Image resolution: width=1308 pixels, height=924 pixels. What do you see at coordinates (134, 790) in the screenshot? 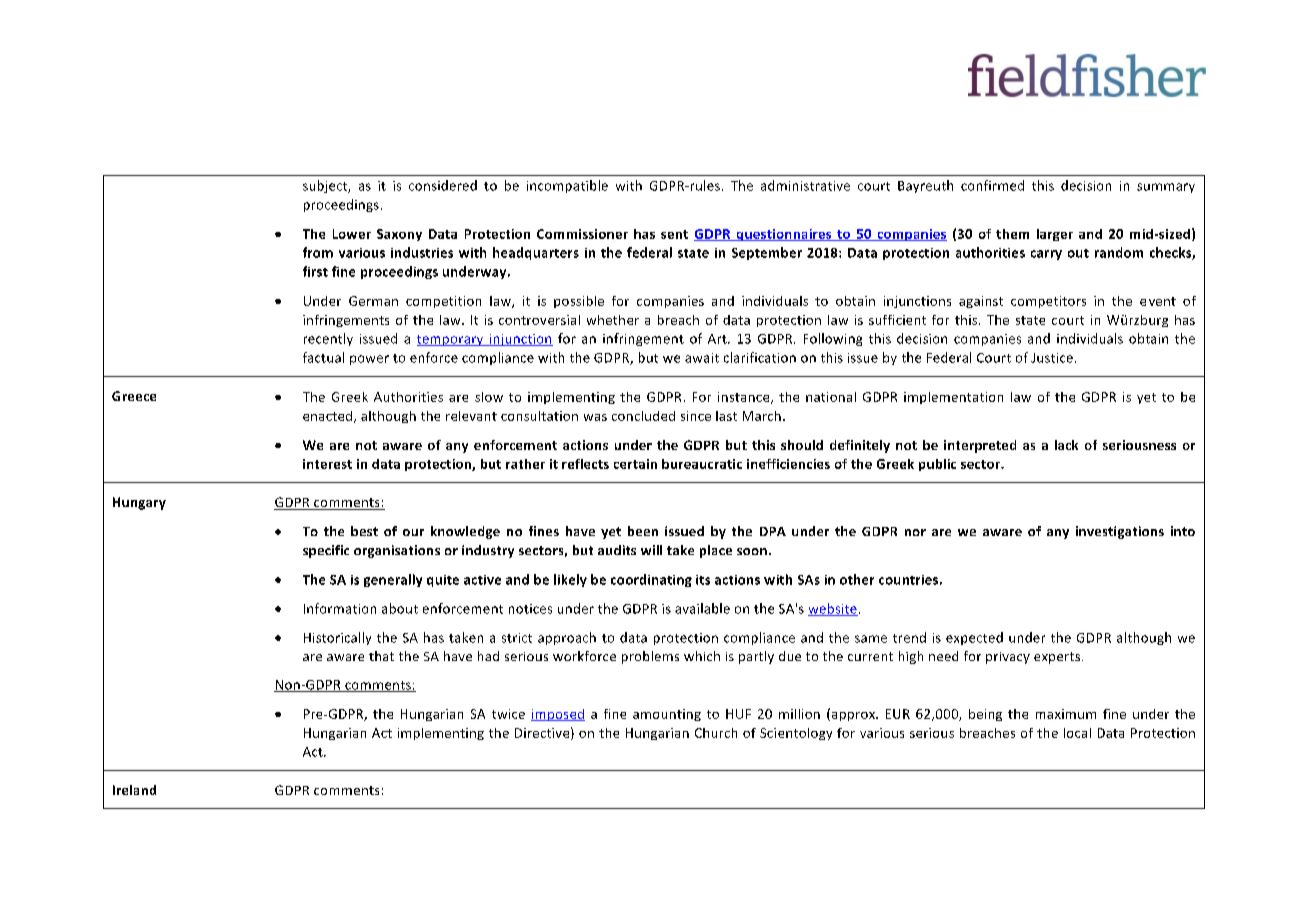
I see `Ireland` at bounding box center [134, 790].
